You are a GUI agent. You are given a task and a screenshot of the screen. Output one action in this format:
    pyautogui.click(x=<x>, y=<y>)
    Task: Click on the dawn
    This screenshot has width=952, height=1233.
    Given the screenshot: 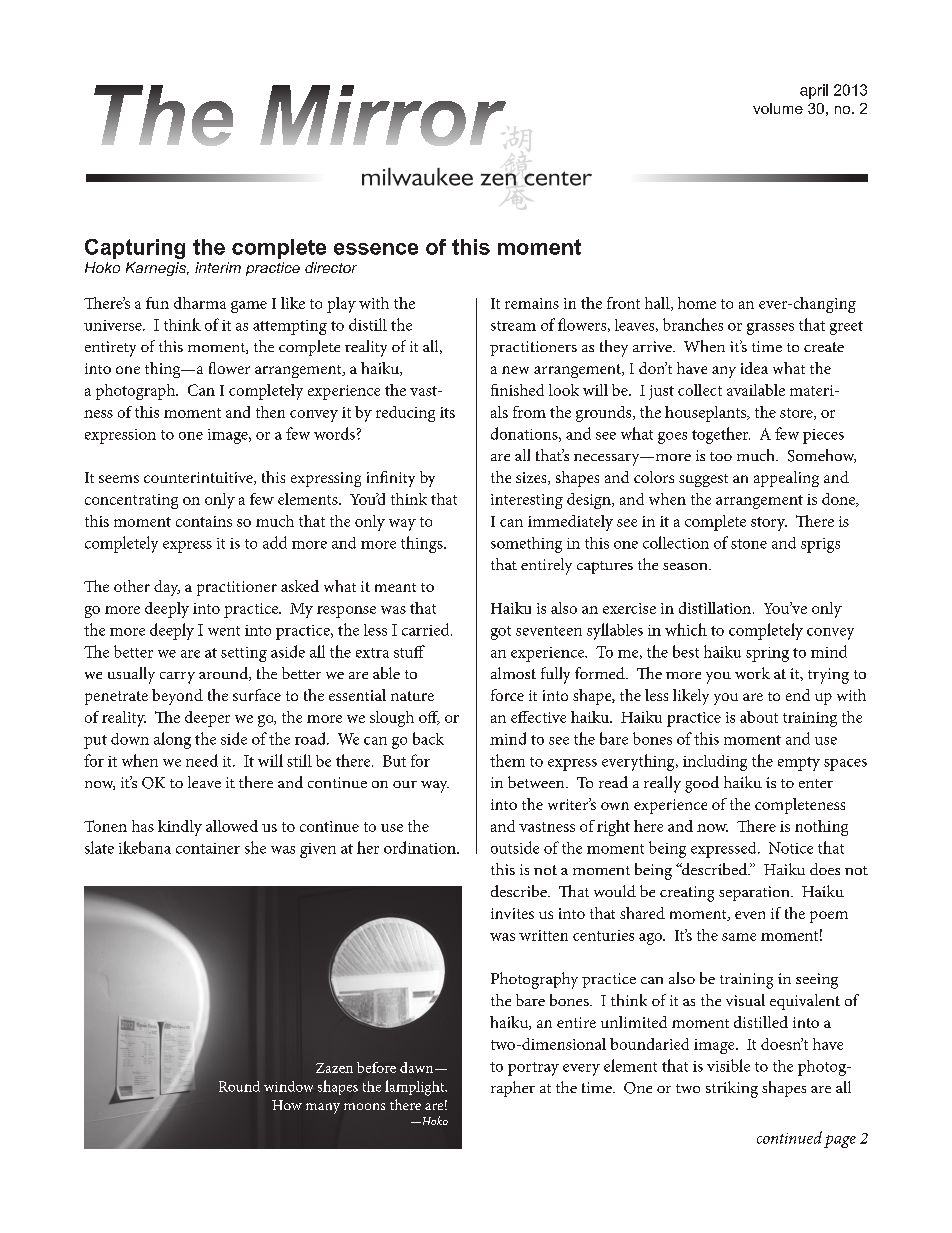 What is the action you would take?
    pyautogui.click(x=418, y=1067)
